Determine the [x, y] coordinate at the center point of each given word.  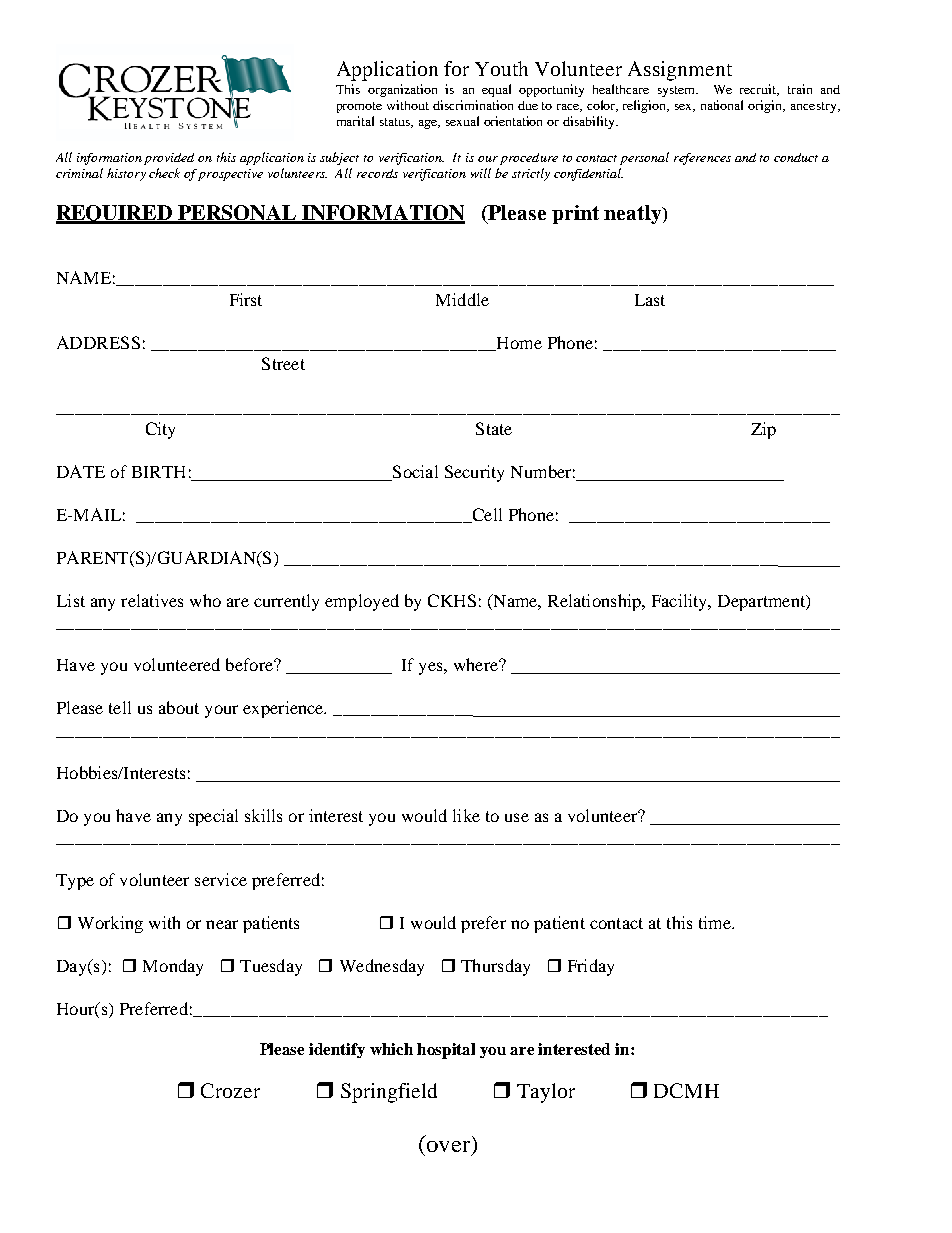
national [722, 105]
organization [402, 90]
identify [337, 1050]
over [448, 1146]
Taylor [546, 1093]
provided [169, 159]
